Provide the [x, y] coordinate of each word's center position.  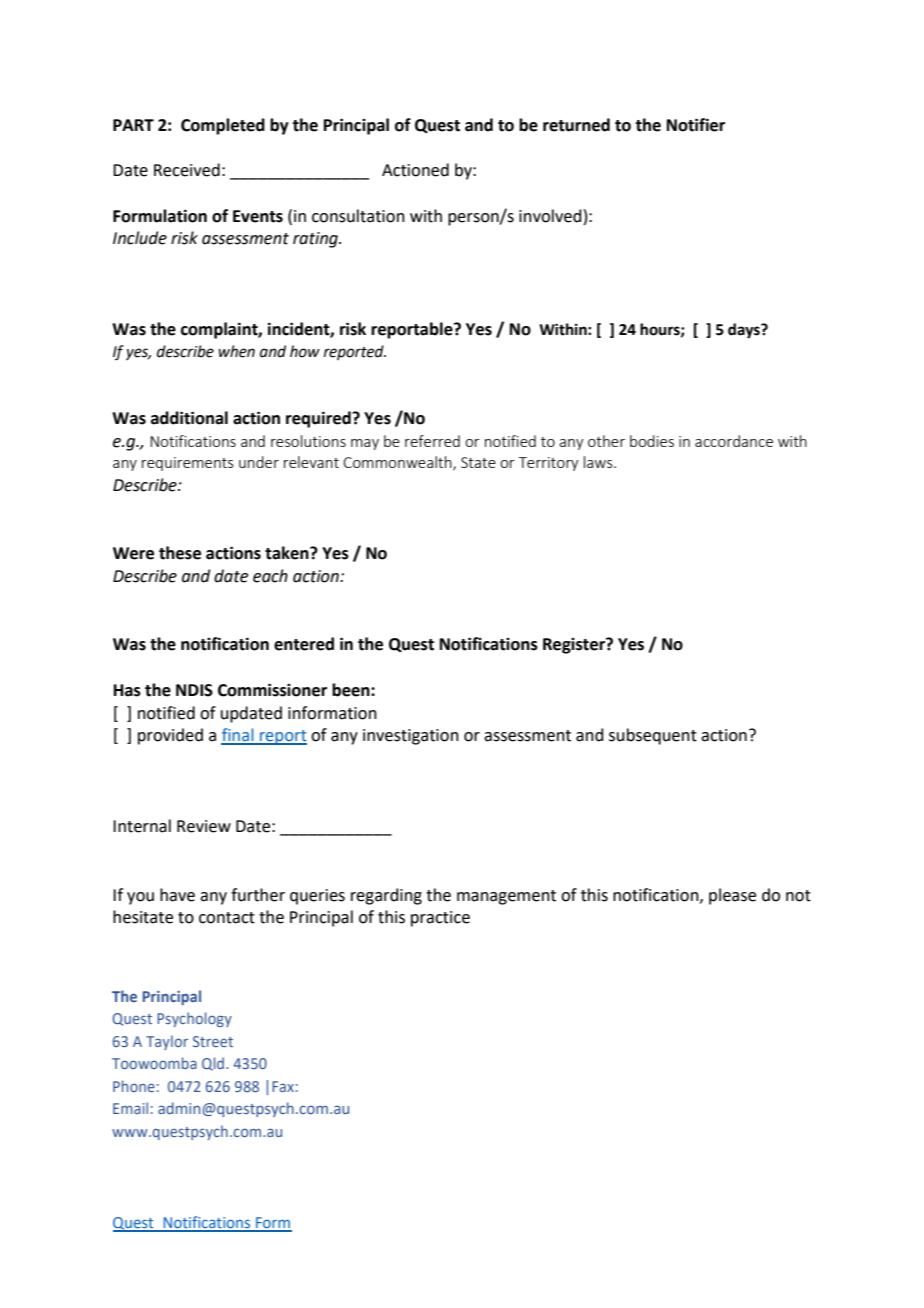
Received [187, 170]
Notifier [696, 125]
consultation [358, 216]
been [352, 690]
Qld [214, 1064]
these [180, 553]
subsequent [653, 736]
